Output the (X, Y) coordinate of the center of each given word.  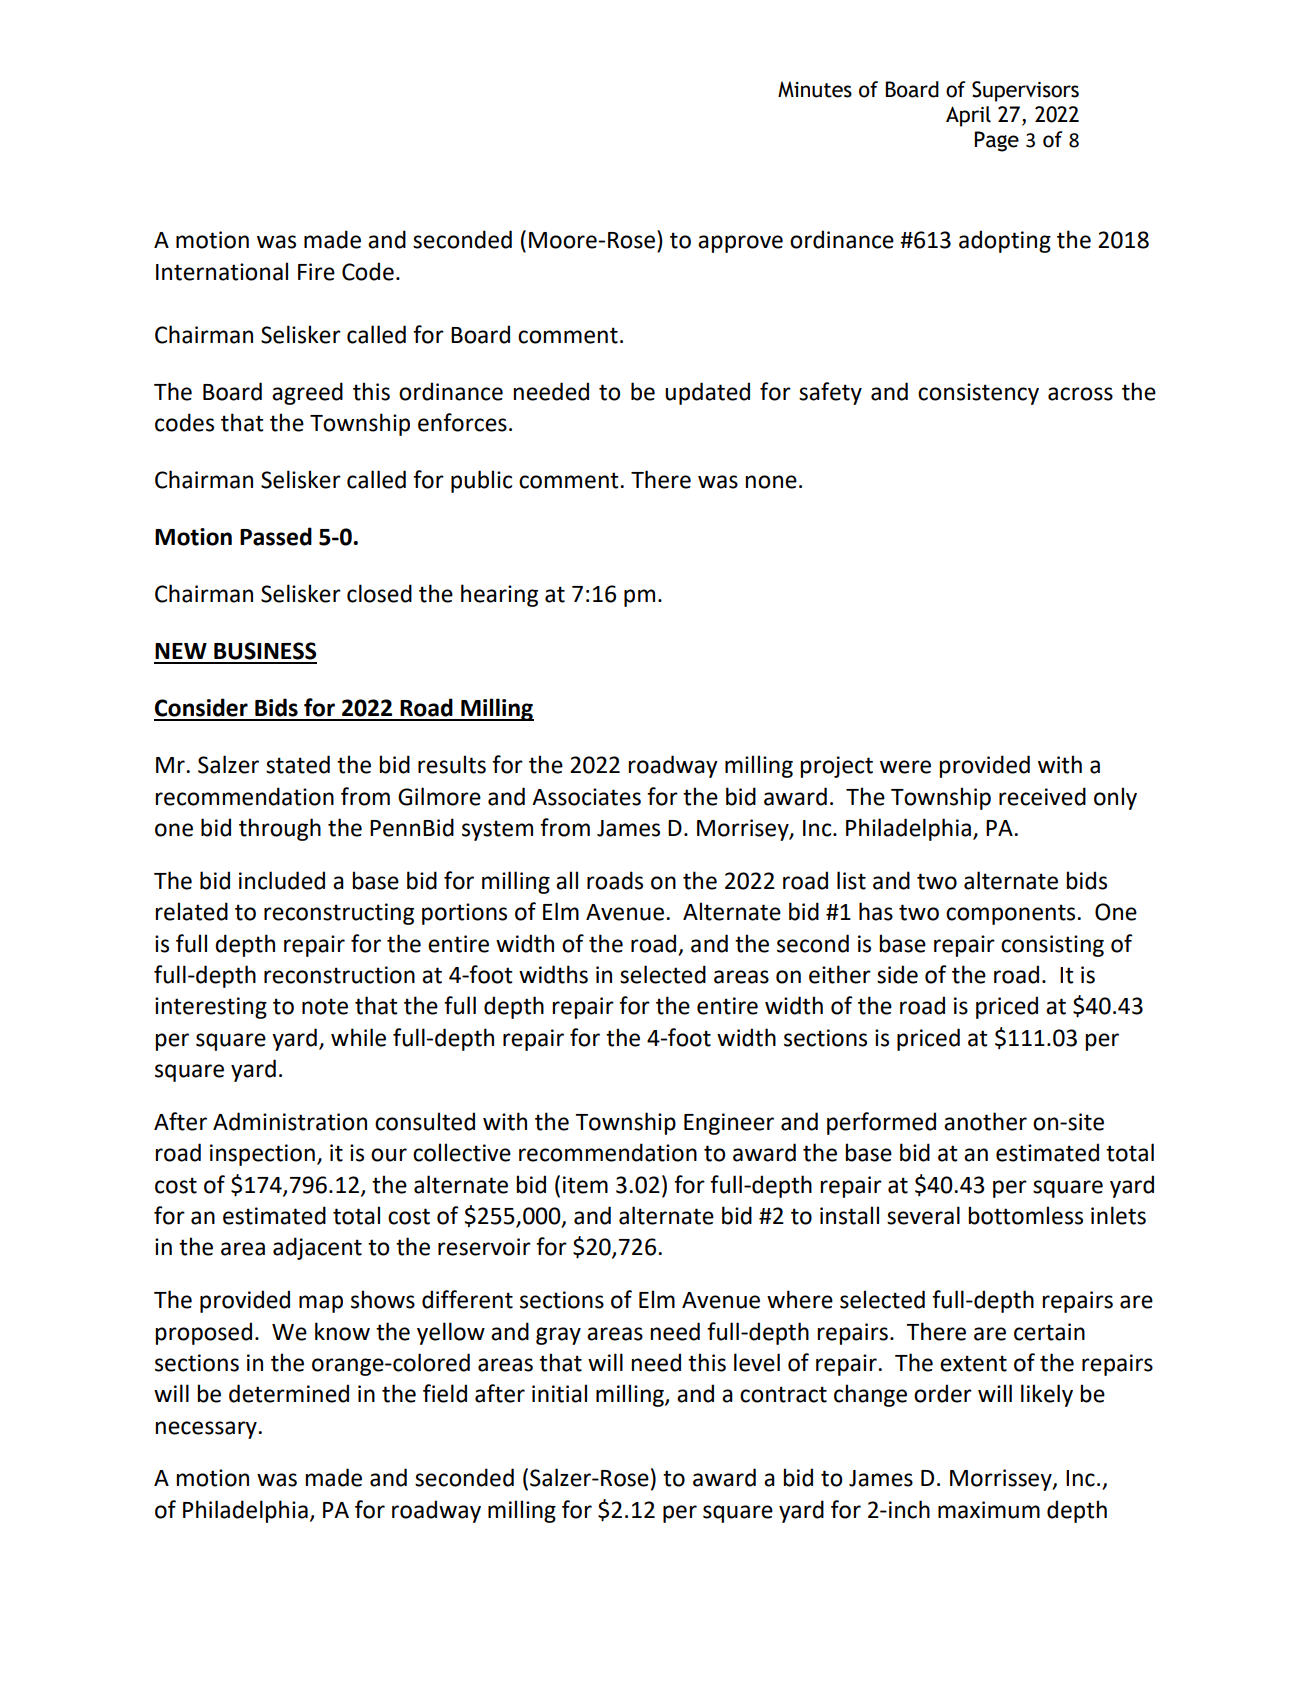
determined (289, 1393)
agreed (307, 393)
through (280, 829)
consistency (978, 394)
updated (707, 393)
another (985, 1121)
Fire (316, 272)
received (1042, 796)
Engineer (729, 1124)
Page (996, 141)
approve (740, 244)
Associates (586, 797)
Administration (290, 1121)
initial (559, 1393)
